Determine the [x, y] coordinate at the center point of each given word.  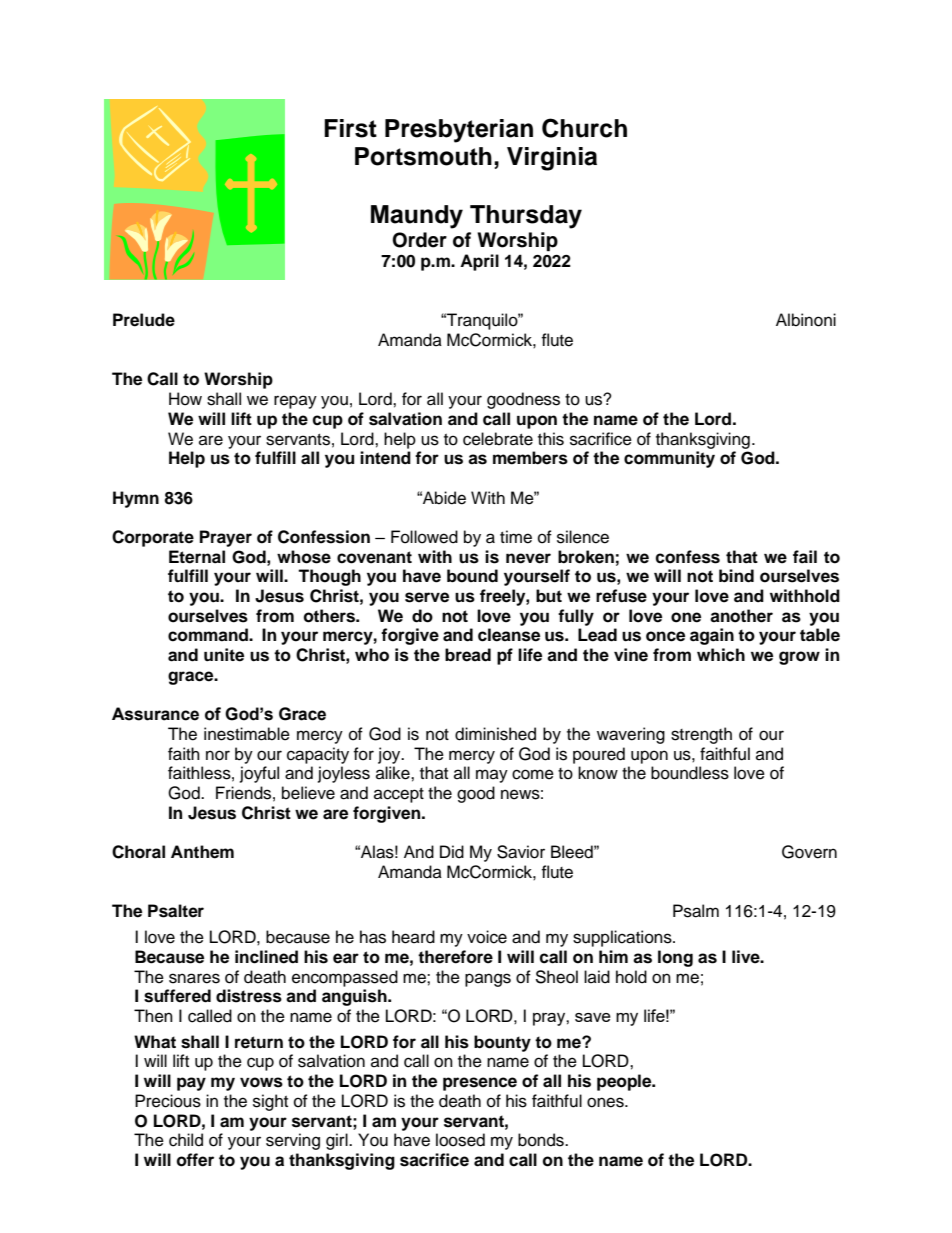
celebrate [498, 439]
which [721, 655]
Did [452, 852]
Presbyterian [459, 131]
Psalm [696, 911]
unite [224, 655]
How [185, 399]
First [350, 128]
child [186, 1140]
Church [584, 128]
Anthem [202, 852]
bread [468, 655]
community [669, 459]
